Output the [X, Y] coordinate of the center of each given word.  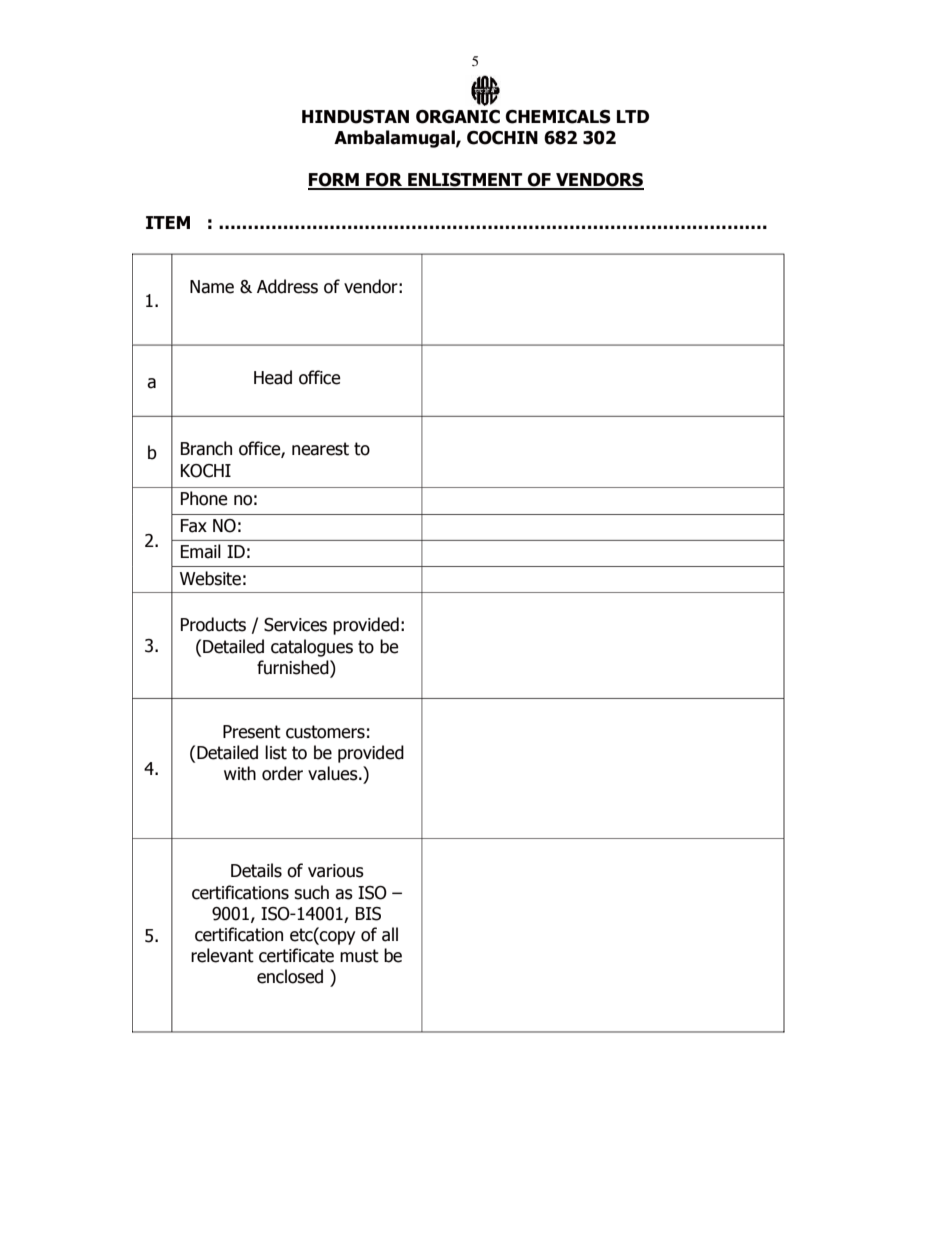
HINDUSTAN [355, 117]
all [390, 934]
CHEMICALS [558, 117]
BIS [368, 914]
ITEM [168, 222]
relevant [222, 955]
